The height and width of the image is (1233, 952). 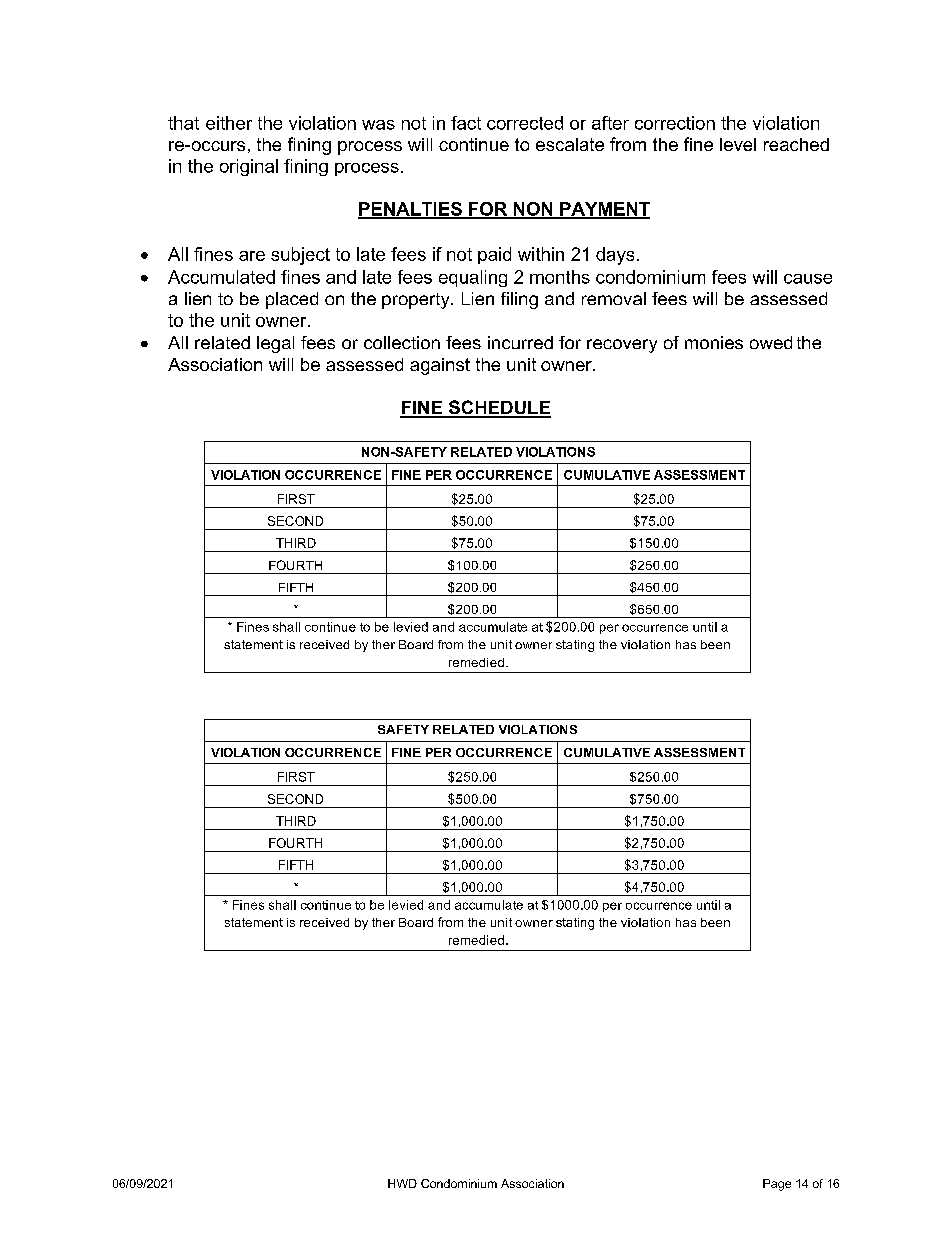 I want to click on corrected, so click(x=525, y=123).
